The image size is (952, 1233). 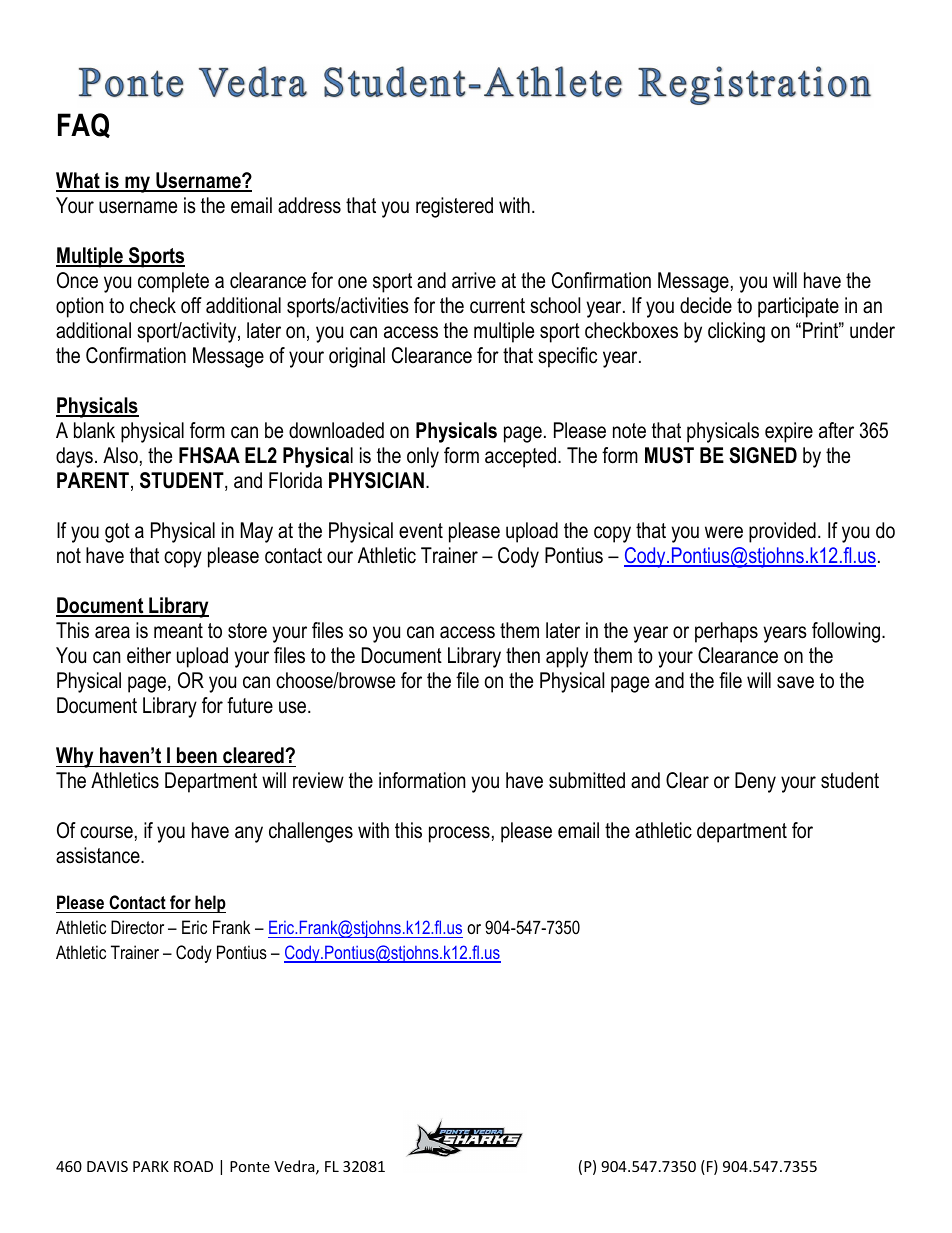 What do you see at coordinates (726, 632) in the screenshot?
I see `perhaps` at bounding box center [726, 632].
